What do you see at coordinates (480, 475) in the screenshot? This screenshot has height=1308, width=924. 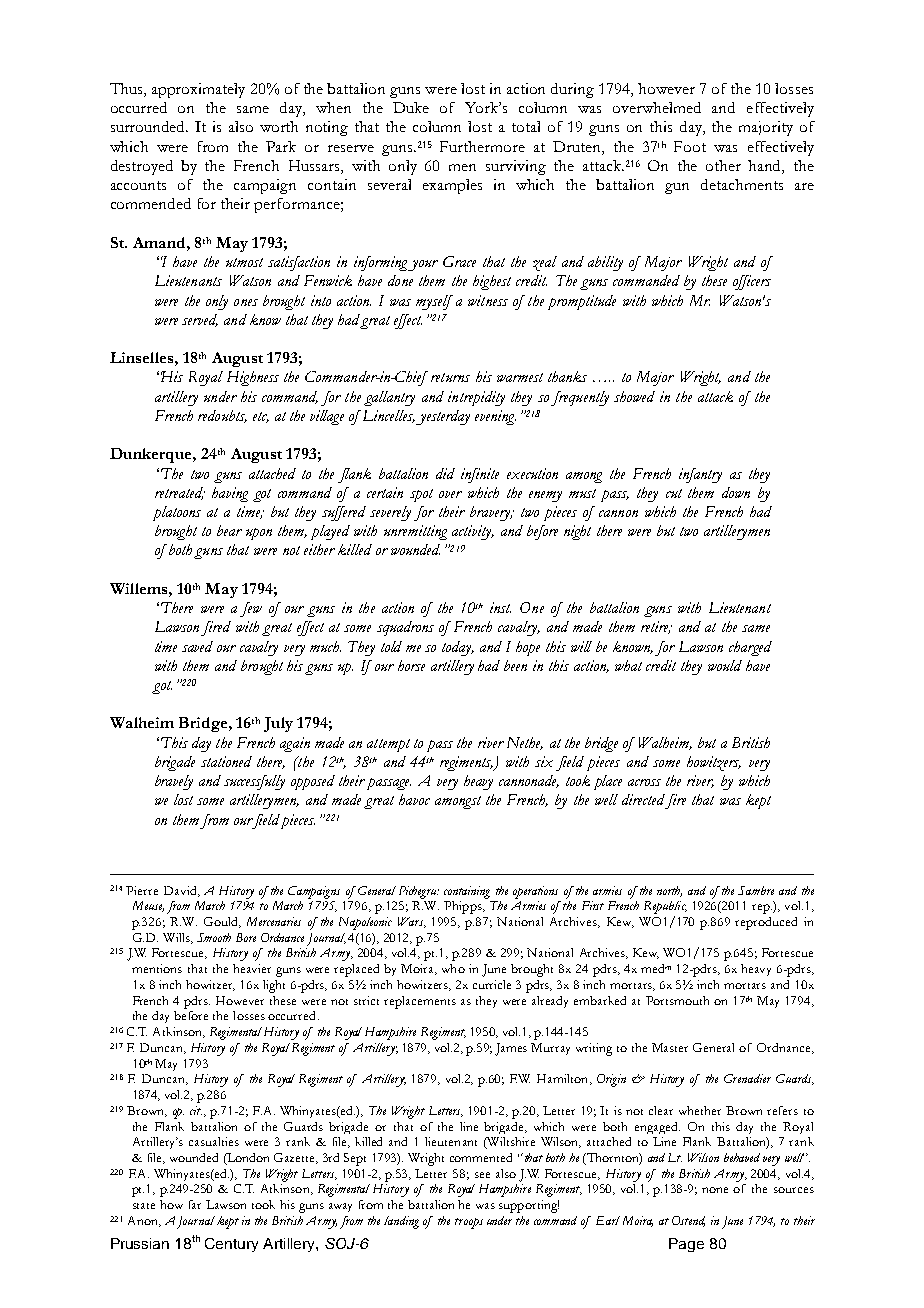 I see `infinite` at bounding box center [480, 475].
